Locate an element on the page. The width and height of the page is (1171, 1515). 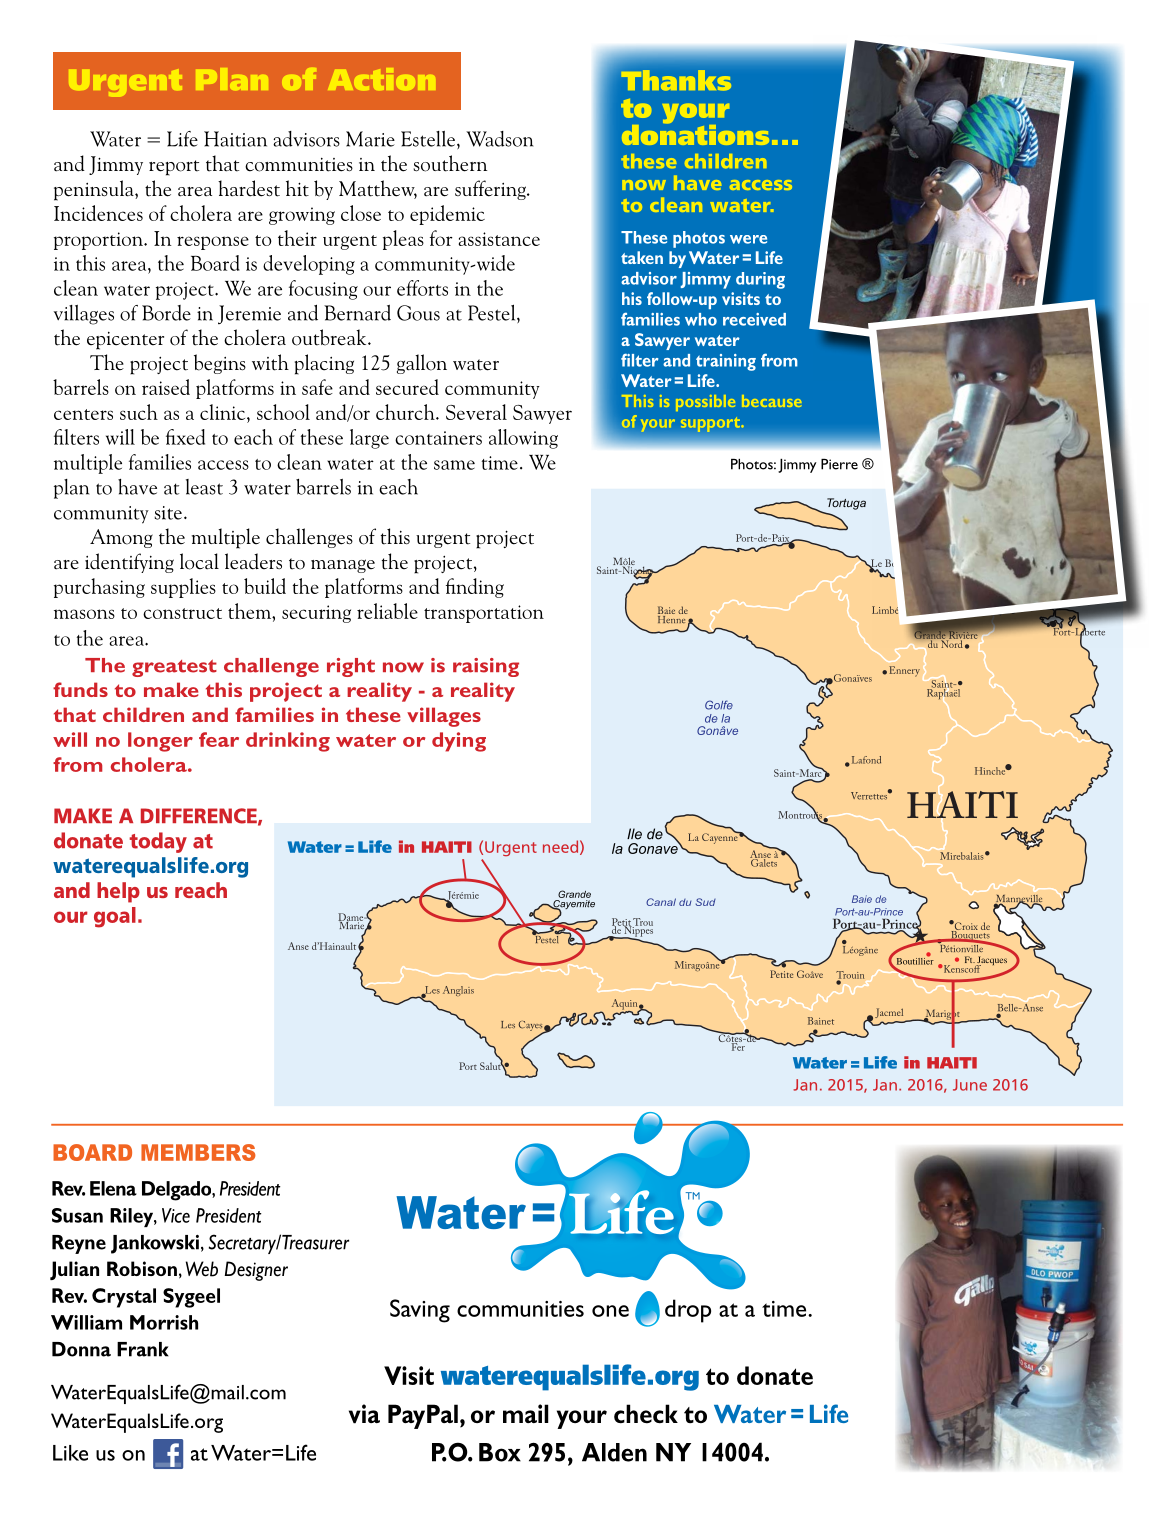
raising is located at coordinates (486, 667).
